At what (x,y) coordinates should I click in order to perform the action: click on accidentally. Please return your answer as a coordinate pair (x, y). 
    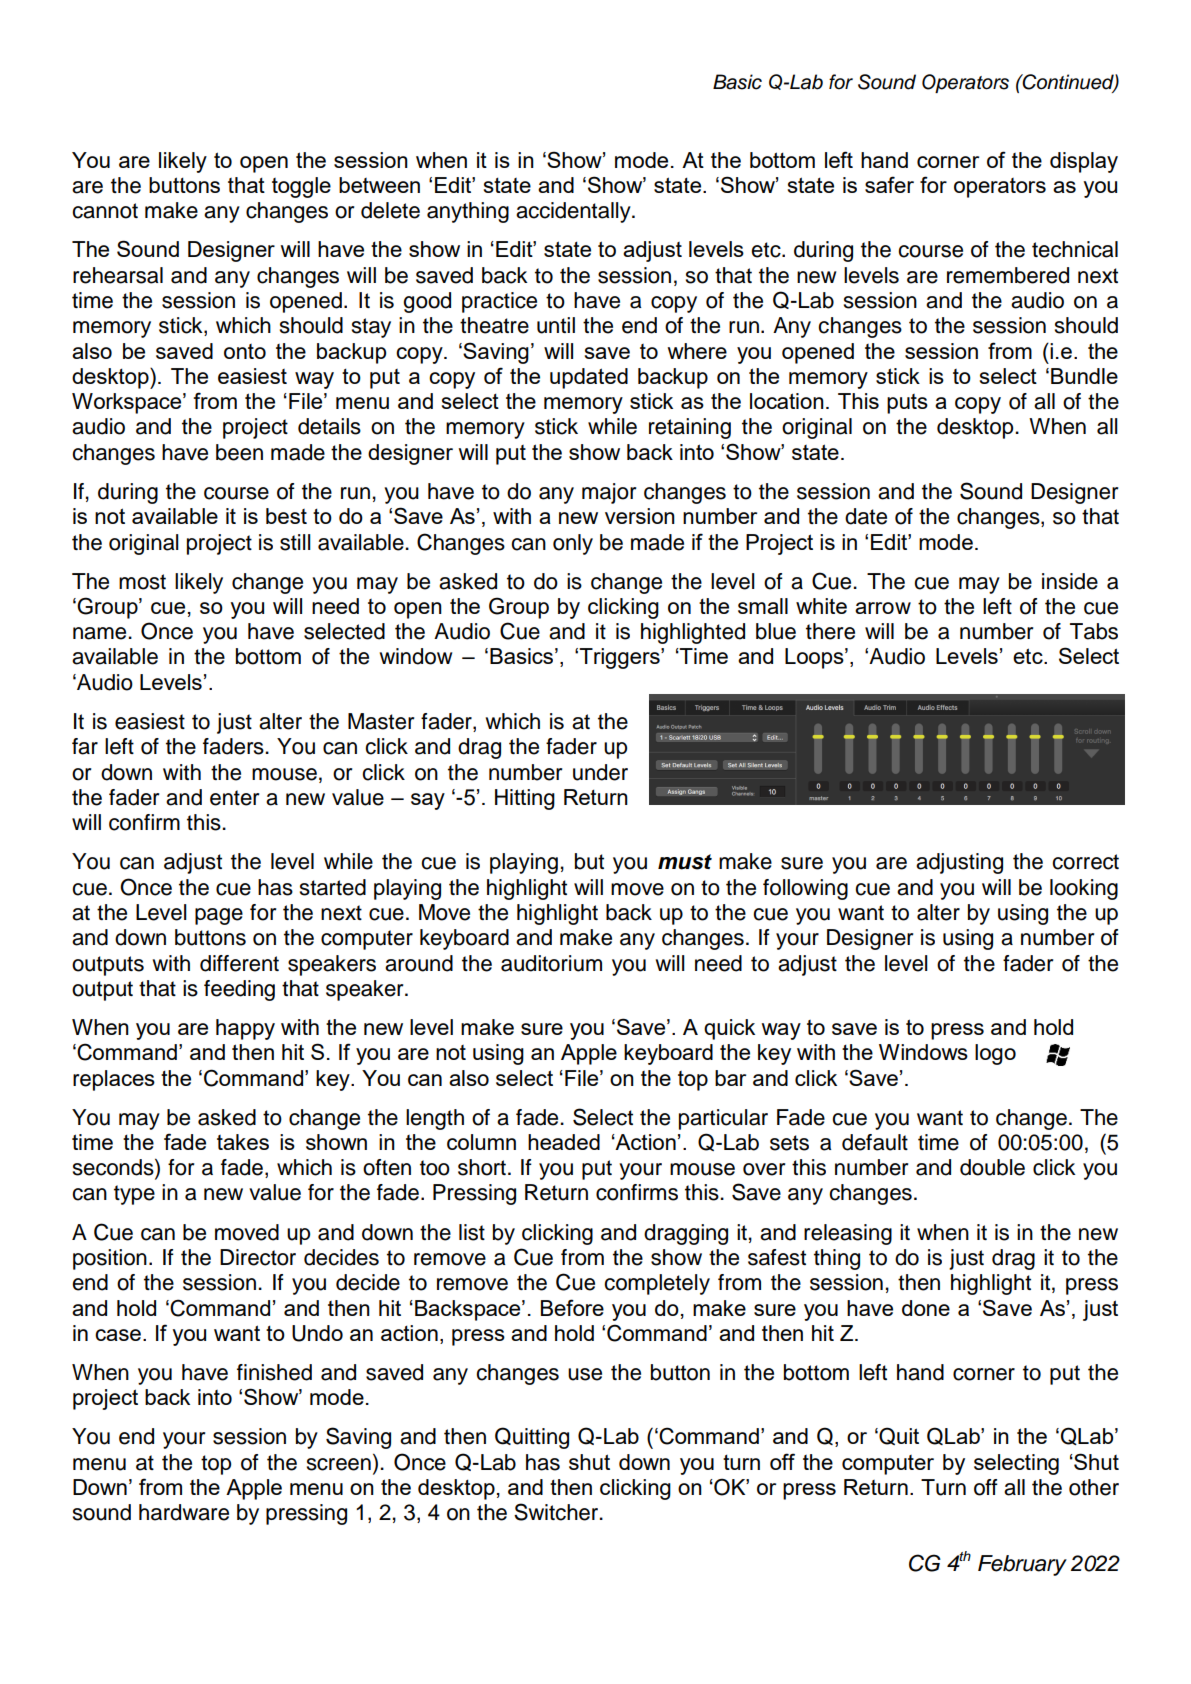
    Looking at the image, I should click on (574, 212).
